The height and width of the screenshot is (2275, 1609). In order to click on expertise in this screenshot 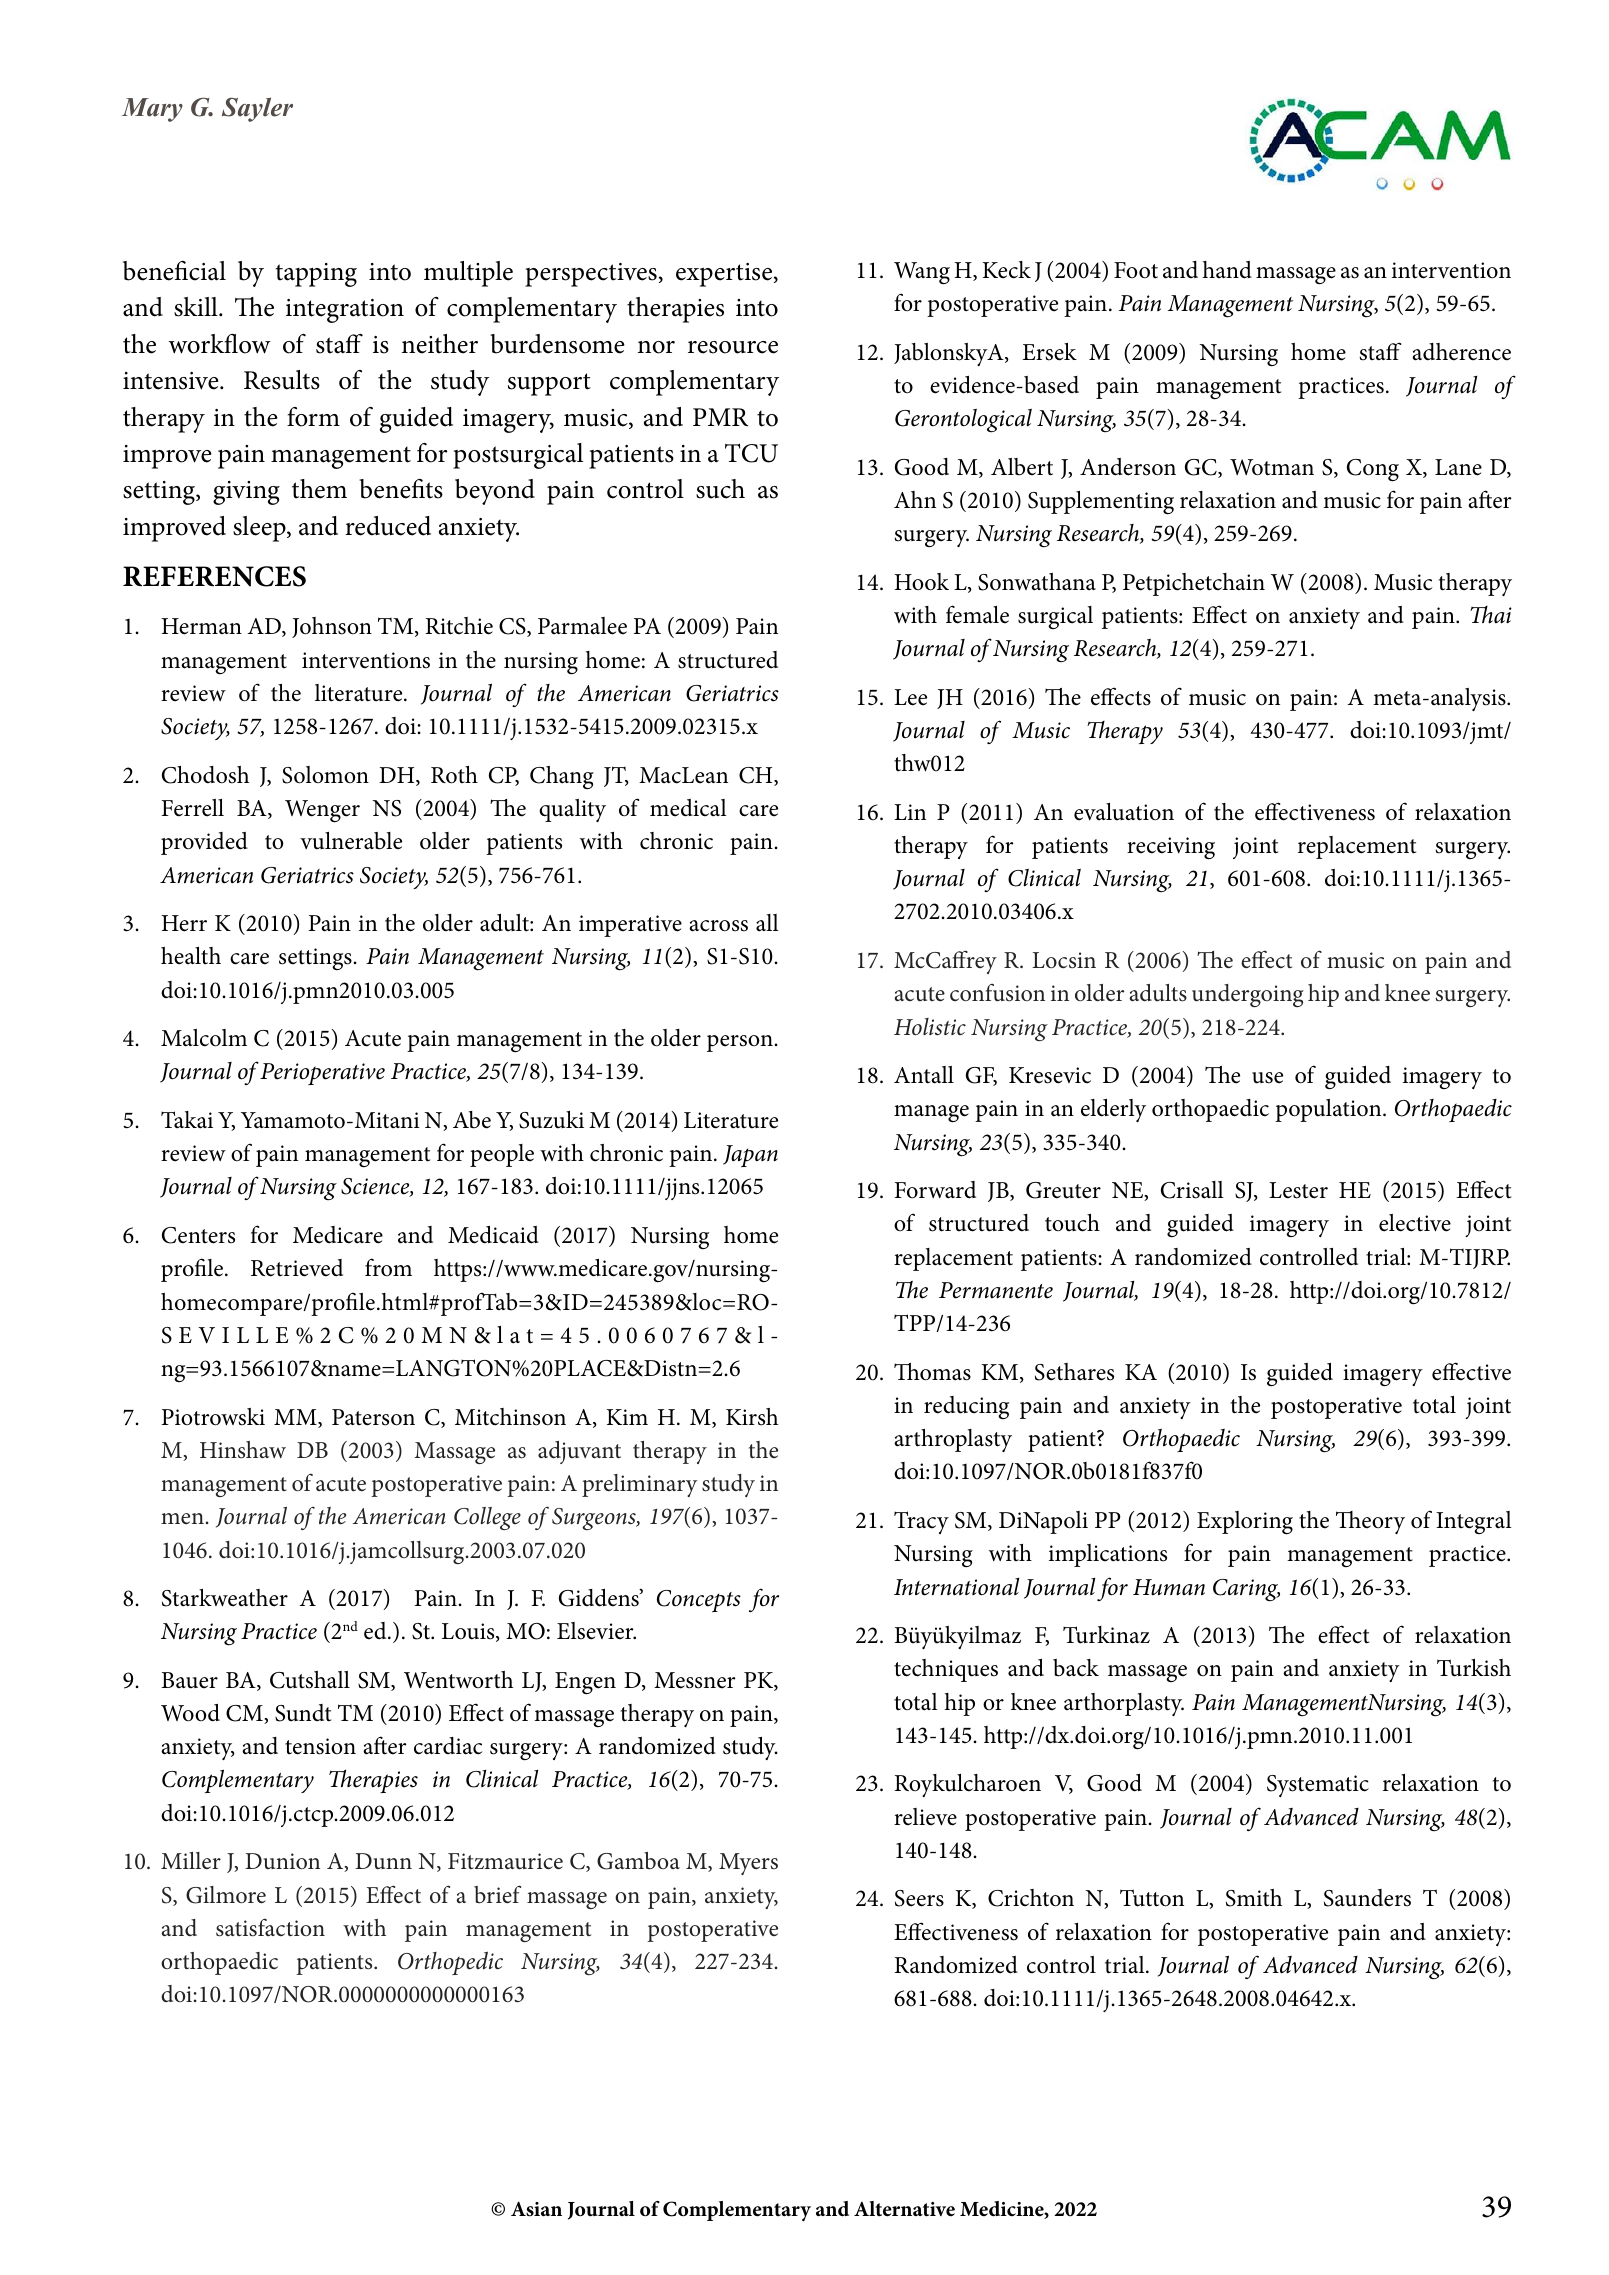, I will do `click(725, 275)`.
